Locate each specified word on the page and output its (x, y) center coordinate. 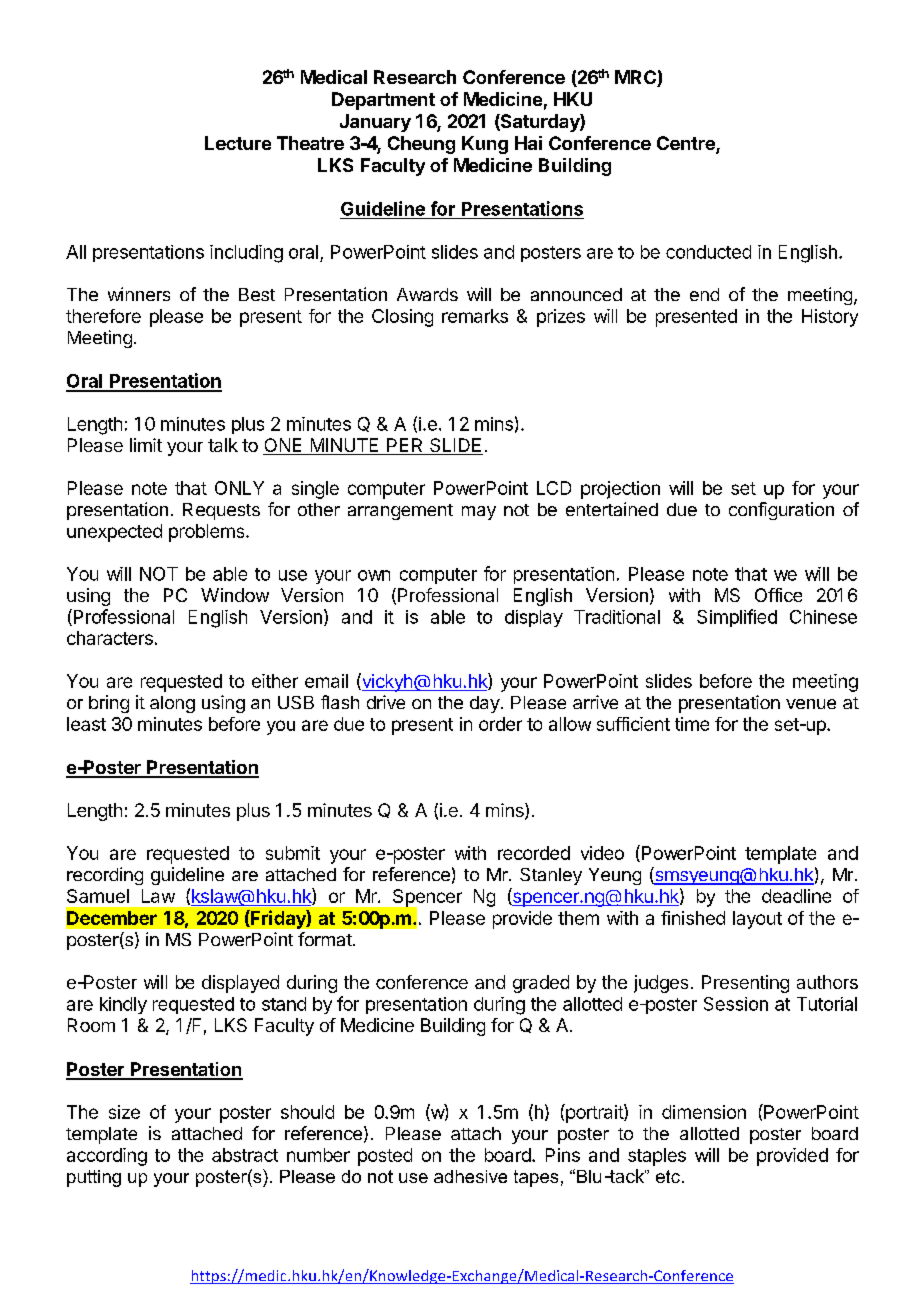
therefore (103, 316)
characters (110, 638)
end (704, 294)
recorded (534, 853)
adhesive (470, 1176)
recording (105, 876)
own (374, 575)
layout (757, 920)
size (124, 1112)
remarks (475, 316)
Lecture (238, 143)
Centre (687, 144)
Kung (485, 145)
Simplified (737, 618)
